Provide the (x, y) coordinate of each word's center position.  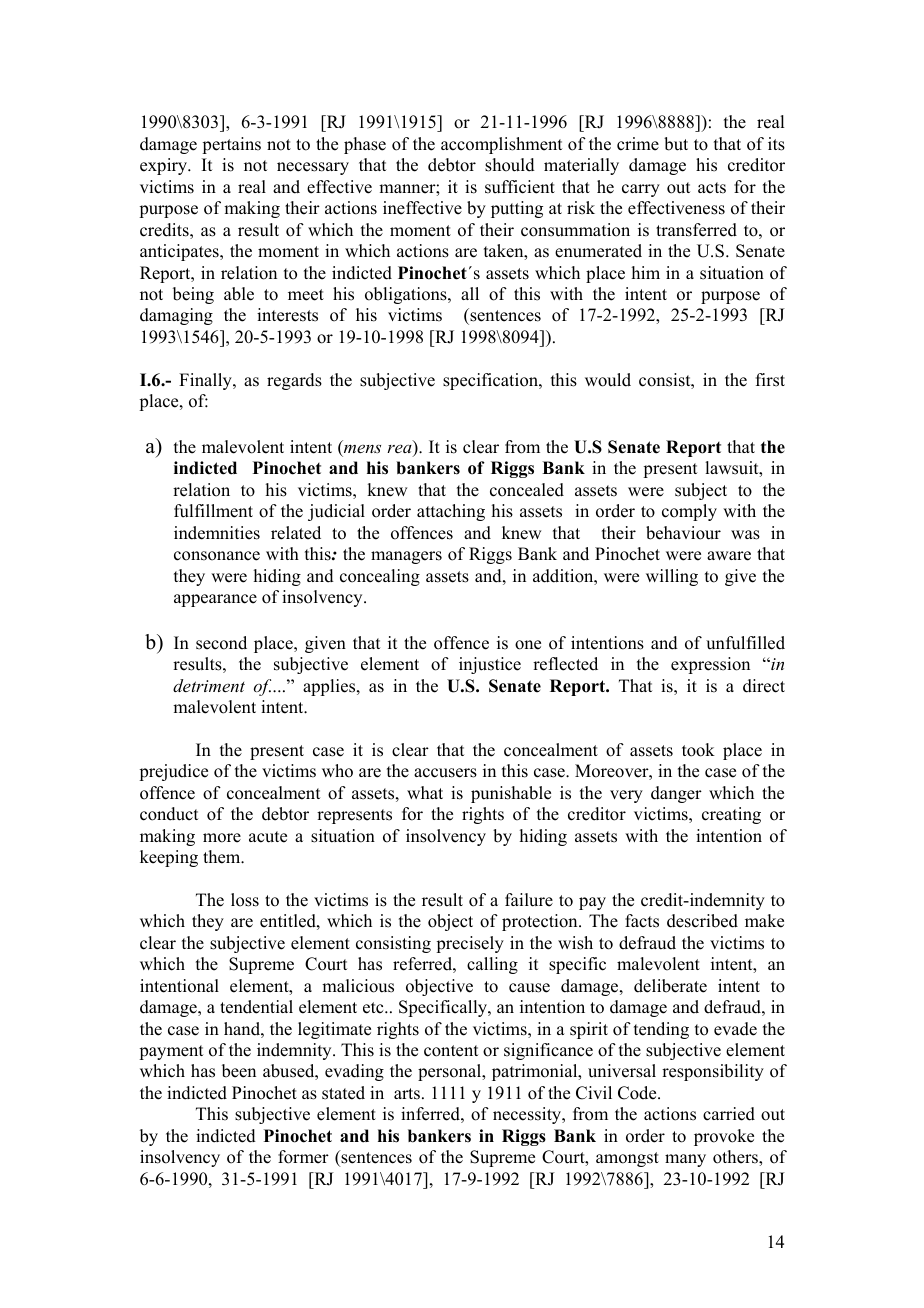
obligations (407, 295)
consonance (217, 556)
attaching (451, 512)
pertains (231, 145)
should (510, 165)
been (239, 1071)
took (698, 750)
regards (294, 381)
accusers (445, 773)
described (702, 921)
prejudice (173, 772)
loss (245, 900)
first (770, 380)
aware (729, 556)
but (676, 144)
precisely (470, 944)
